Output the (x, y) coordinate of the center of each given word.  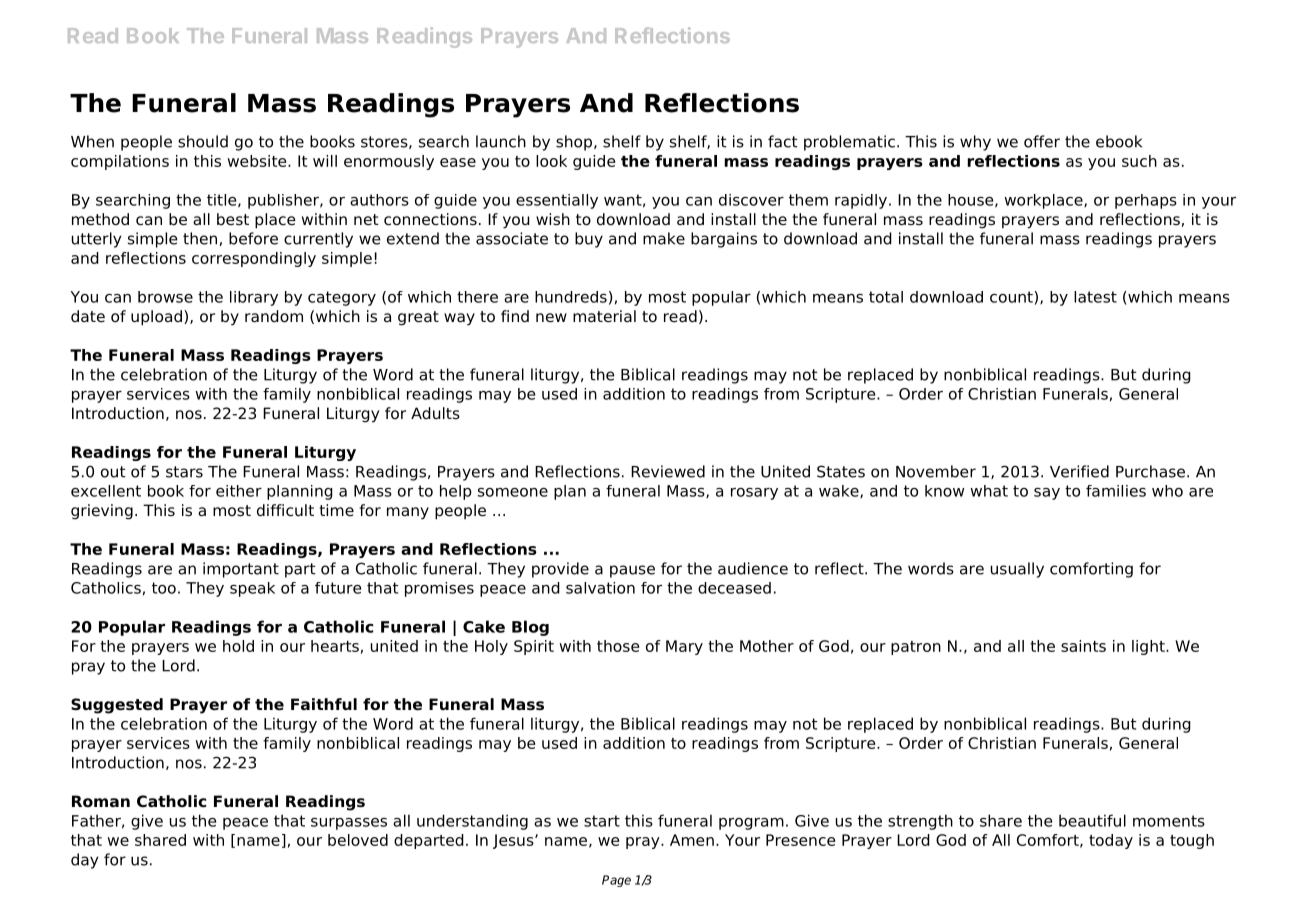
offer (1042, 141)
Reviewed (668, 471)
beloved (358, 840)
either (239, 491)
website (258, 161)
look (551, 161)
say (1047, 494)
